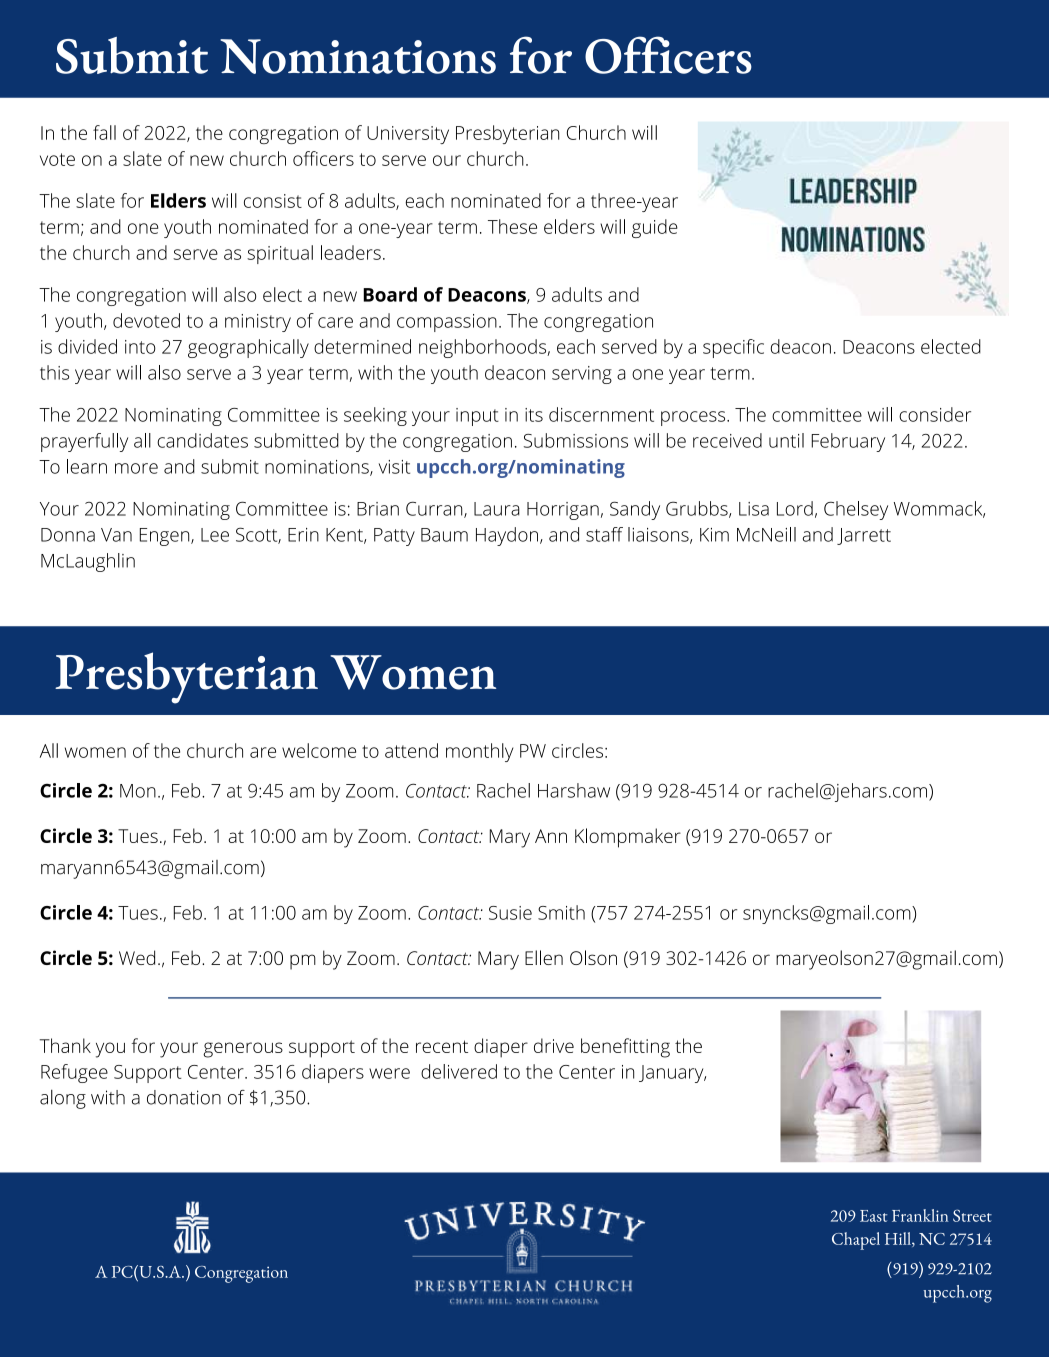  I want to click on donation, so click(184, 1097).
